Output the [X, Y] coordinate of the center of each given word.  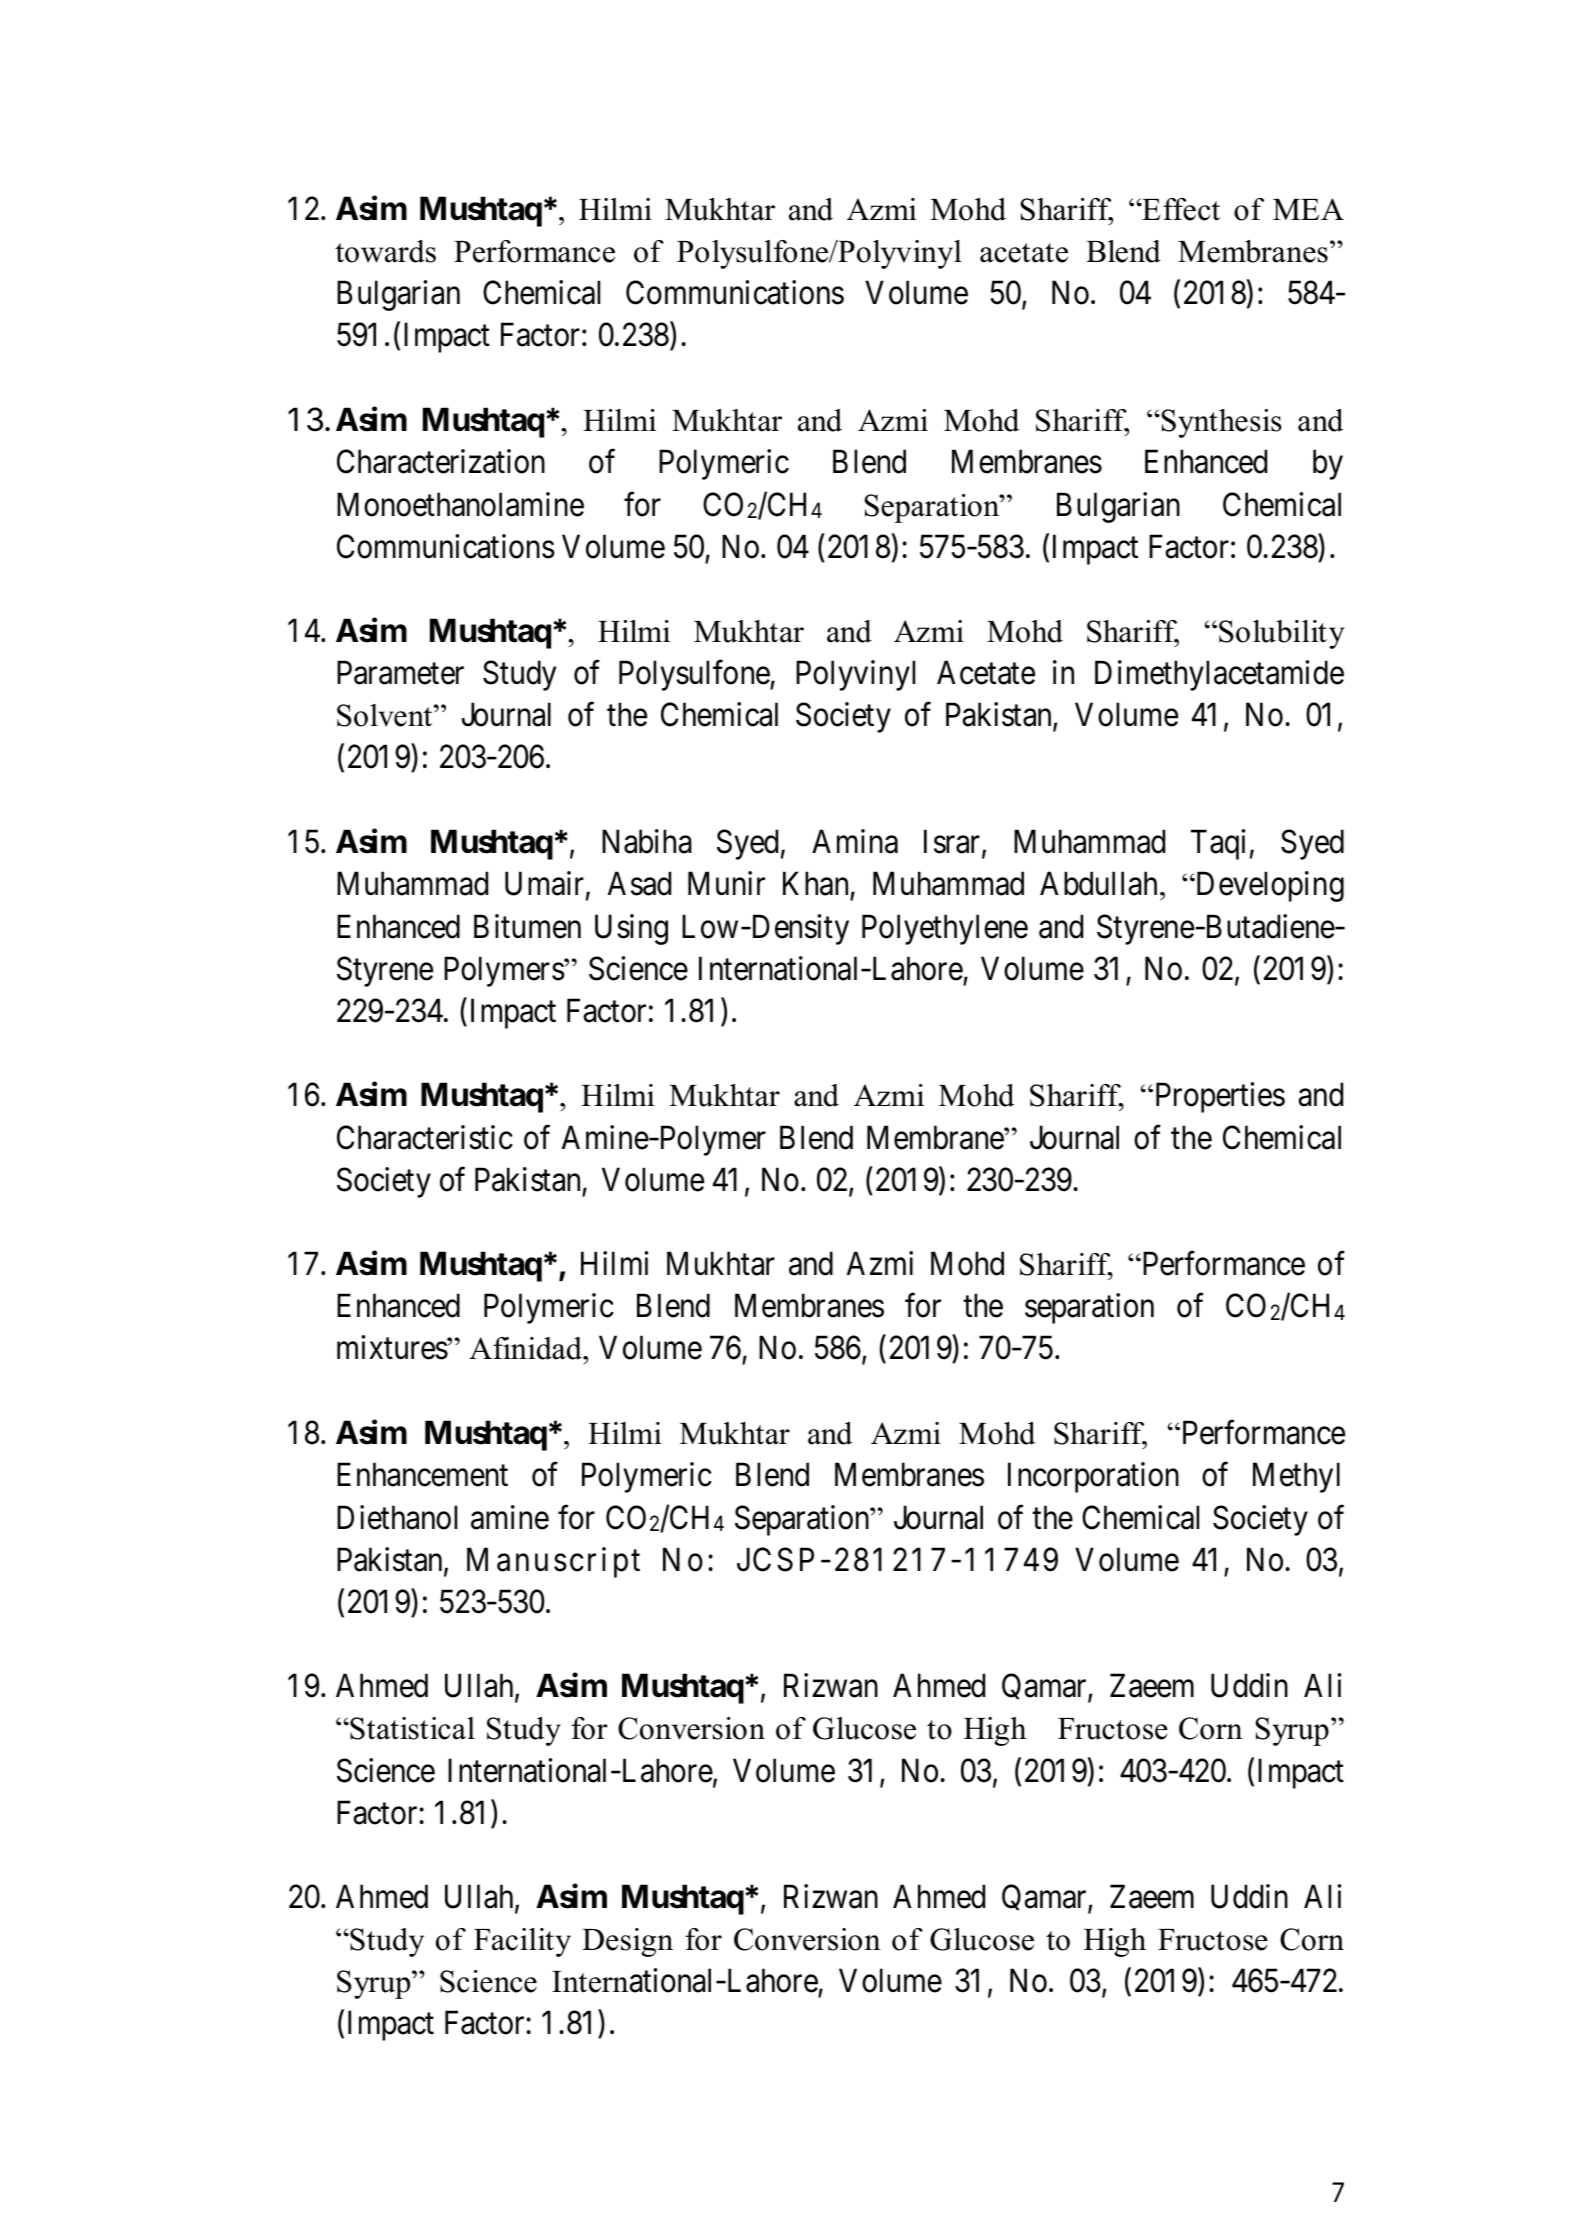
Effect [1180, 209]
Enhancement [422, 1474]
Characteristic [425, 1137]
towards [385, 251]
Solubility [1281, 634]
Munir [726, 883]
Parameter [400, 673]
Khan [815, 883]
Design [627, 1942]
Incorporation [1093, 1477]
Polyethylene [945, 929]
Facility [522, 1942]
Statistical [411, 1728]
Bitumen [527, 926]
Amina [855, 841]
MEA [1308, 209]
